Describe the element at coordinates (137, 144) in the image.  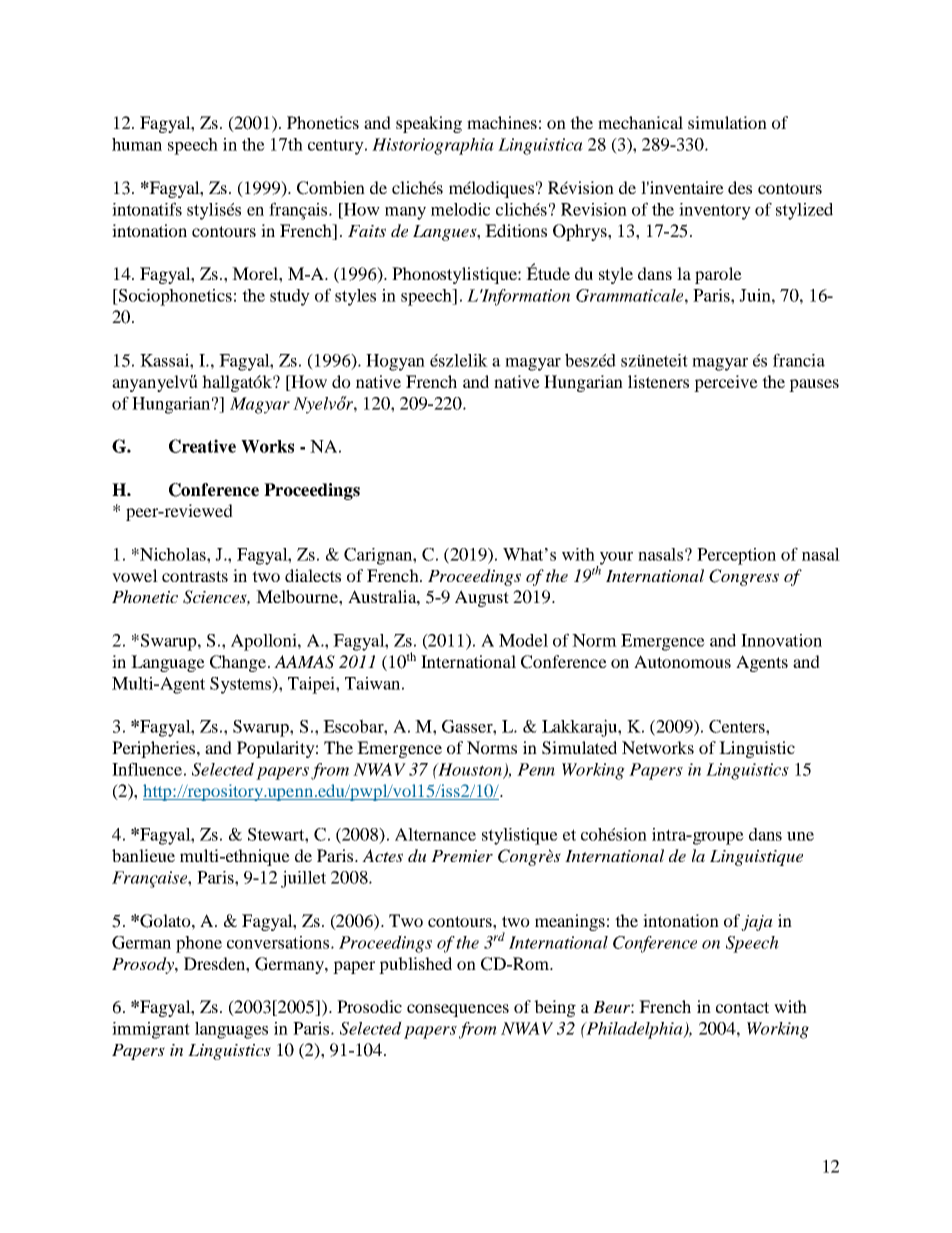
I see `human` at that location.
